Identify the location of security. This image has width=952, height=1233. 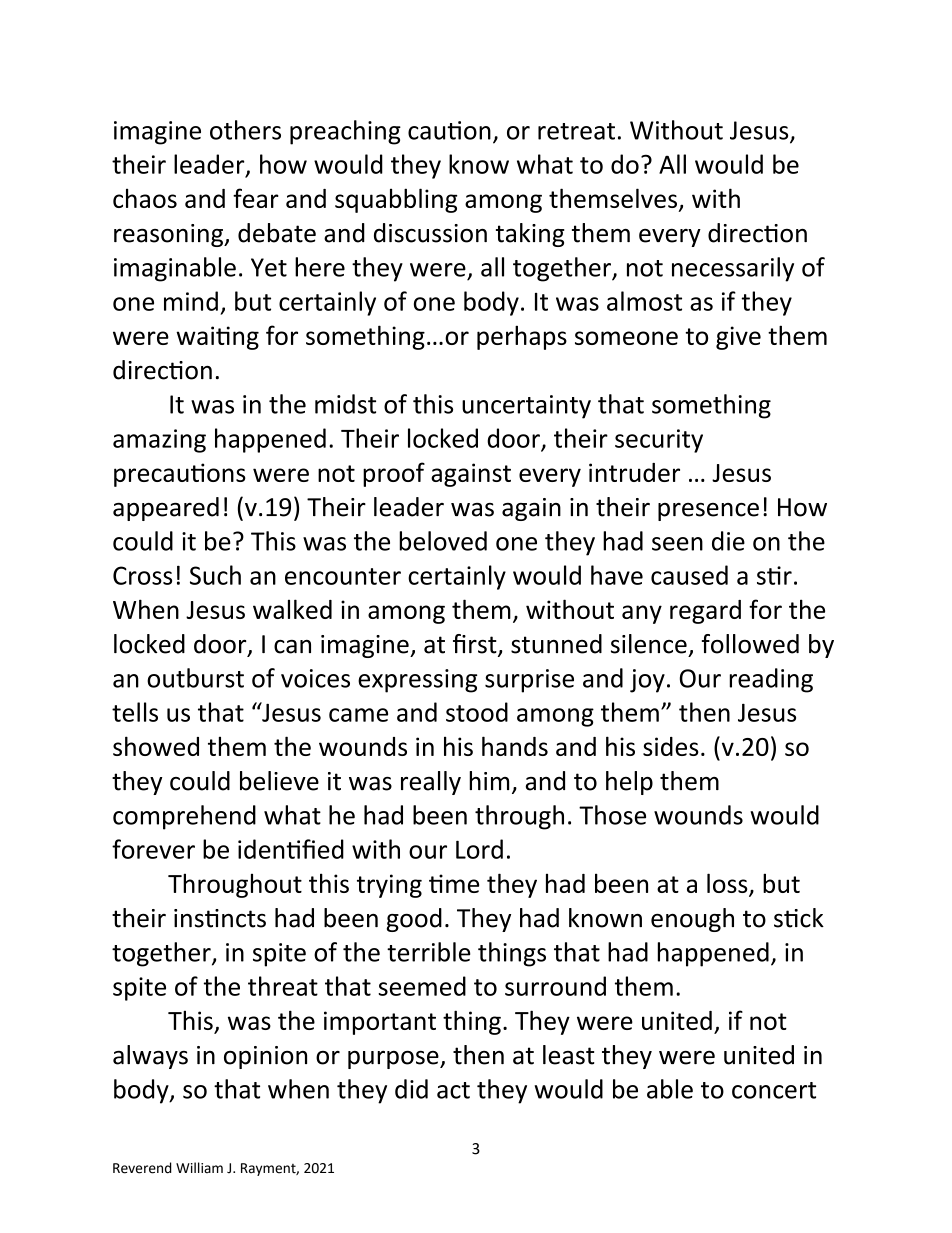
(659, 441).
